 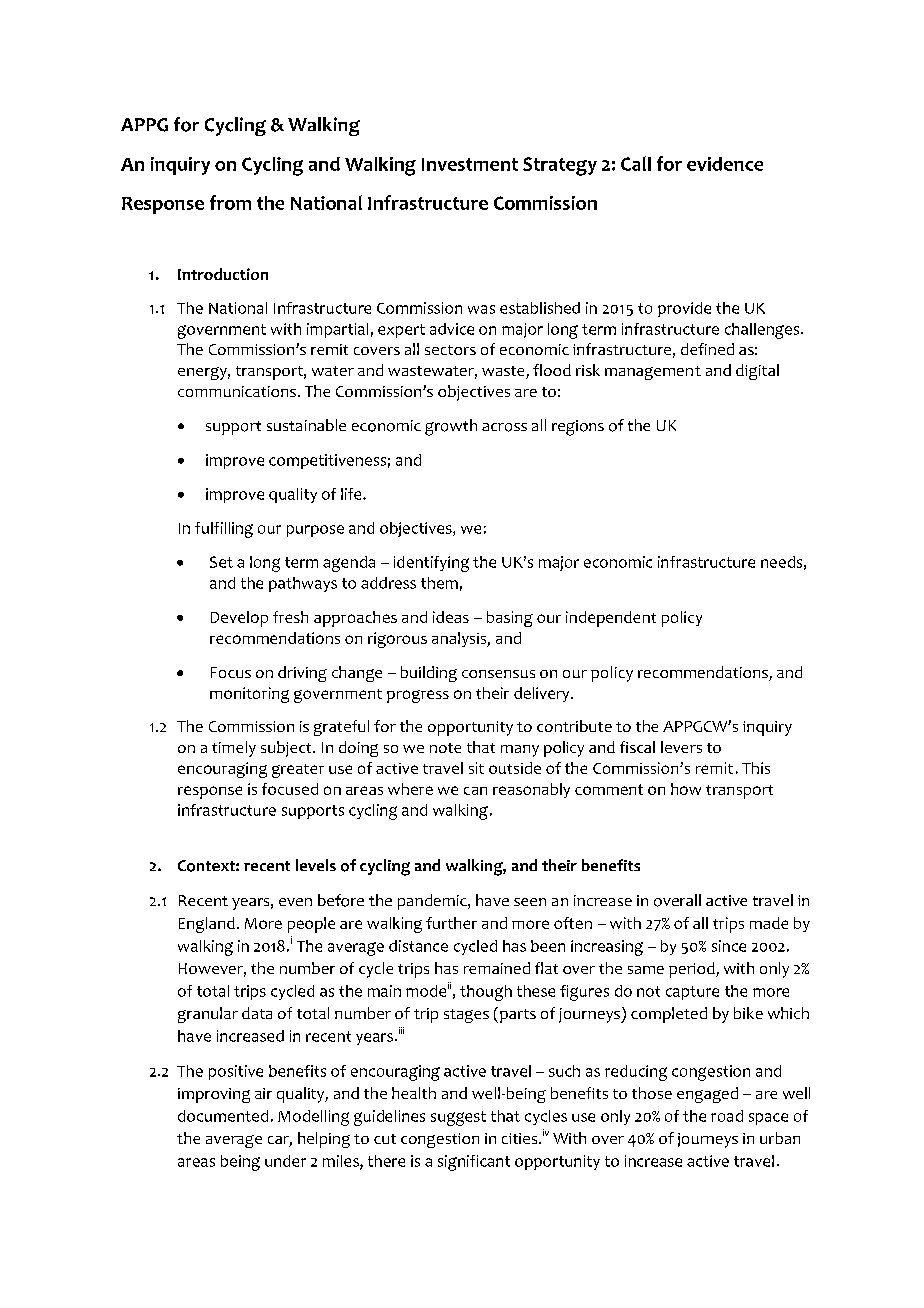 I want to click on evidence, so click(x=725, y=164).
